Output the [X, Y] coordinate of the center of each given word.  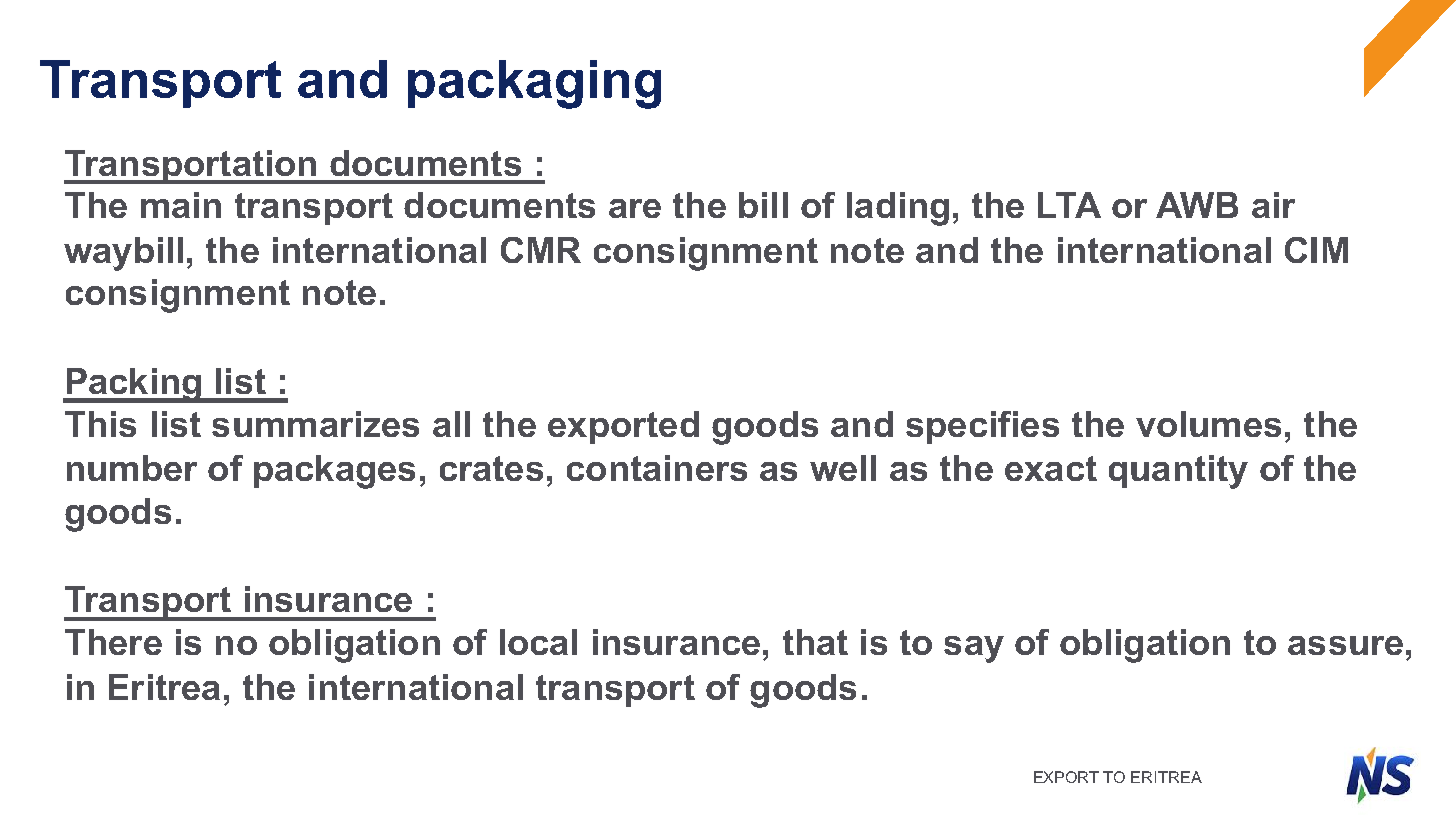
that [815, 642]
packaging [534, 84]
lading [898, 209]
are [635, 208]
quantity [1178, 472]
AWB [1197, 205]
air [1273, 205]
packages [334, 472]
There [113, 642]
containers [657, 468]
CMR [541, 250]
